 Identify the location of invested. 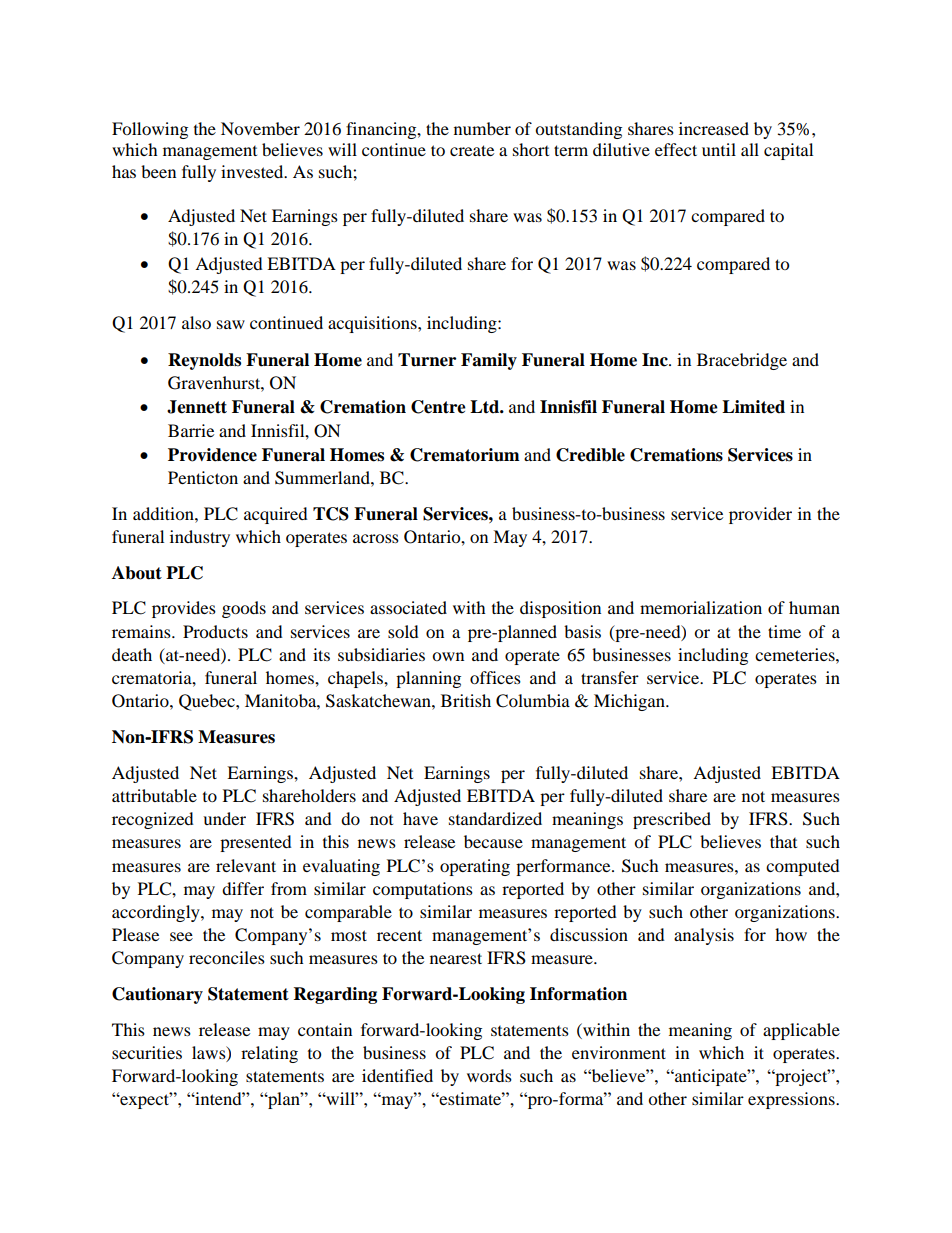
(253, 171).
